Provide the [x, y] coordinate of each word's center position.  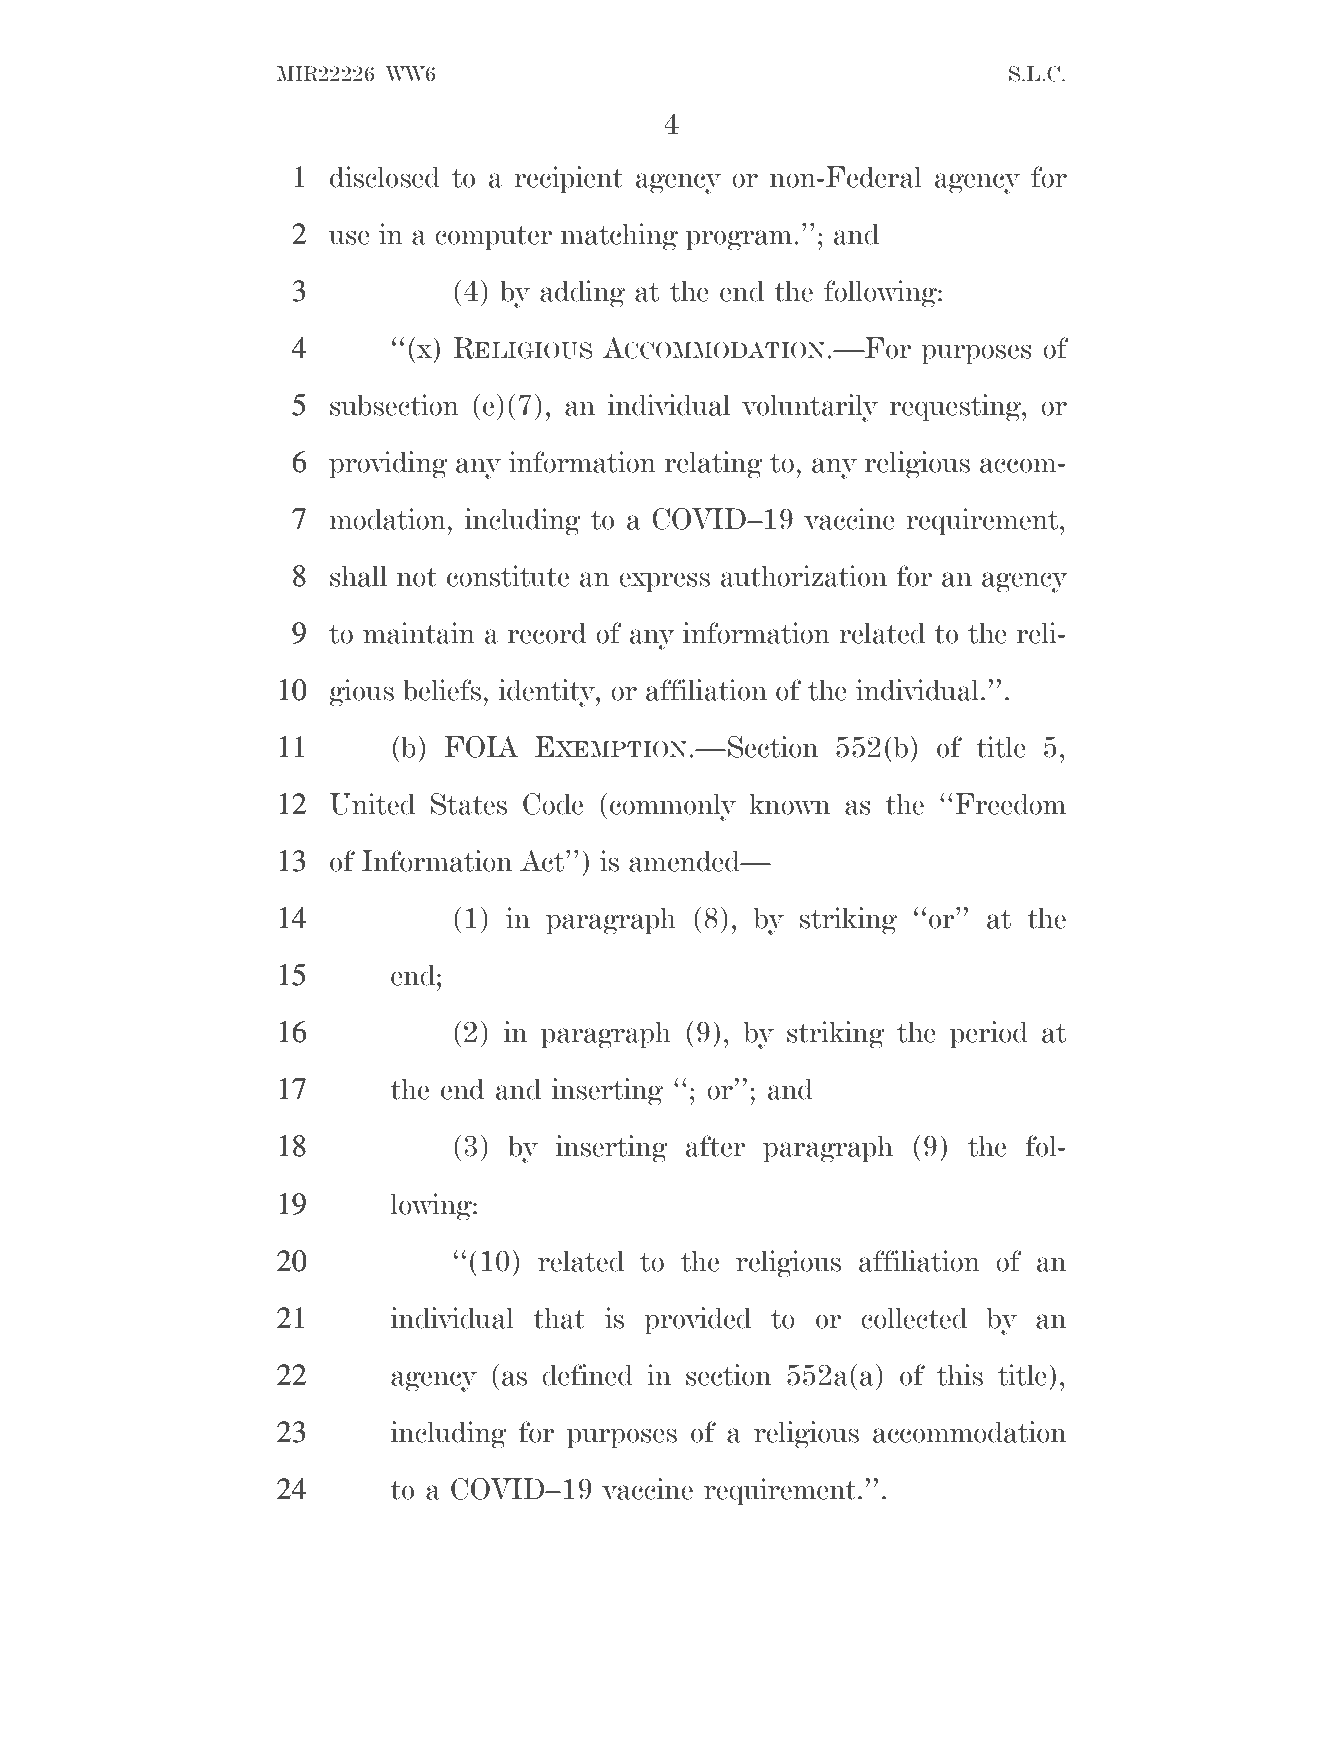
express [664, 582]
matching [619, 237]
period [989, 1034]
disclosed [385, 177]
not [417, 577]
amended [685, 861]
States [469, 804]
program [740, 240]
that [559, 1318]
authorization [804, 576]
